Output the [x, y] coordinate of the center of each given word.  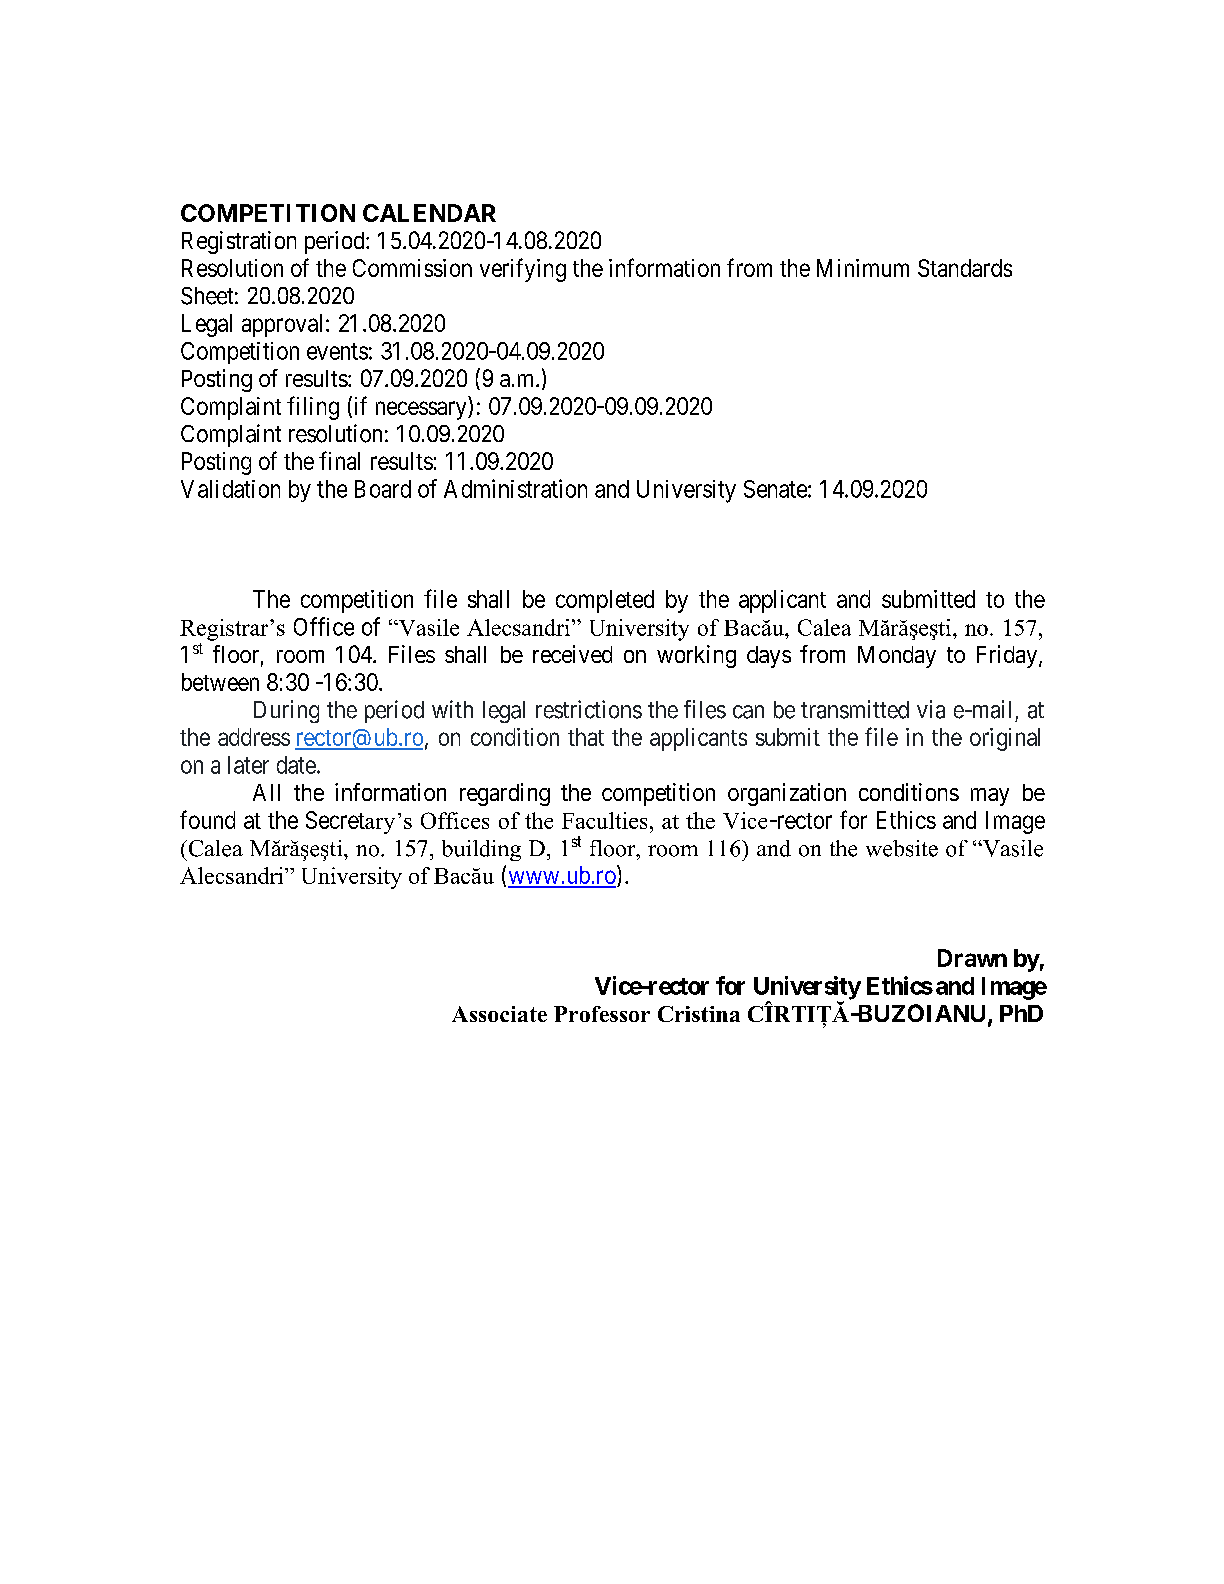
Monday [897, 657]
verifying [523, 270]
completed [605, 601]
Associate [499, 1014]
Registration [239, 242]
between [220, 682]
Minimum [863, 268]
